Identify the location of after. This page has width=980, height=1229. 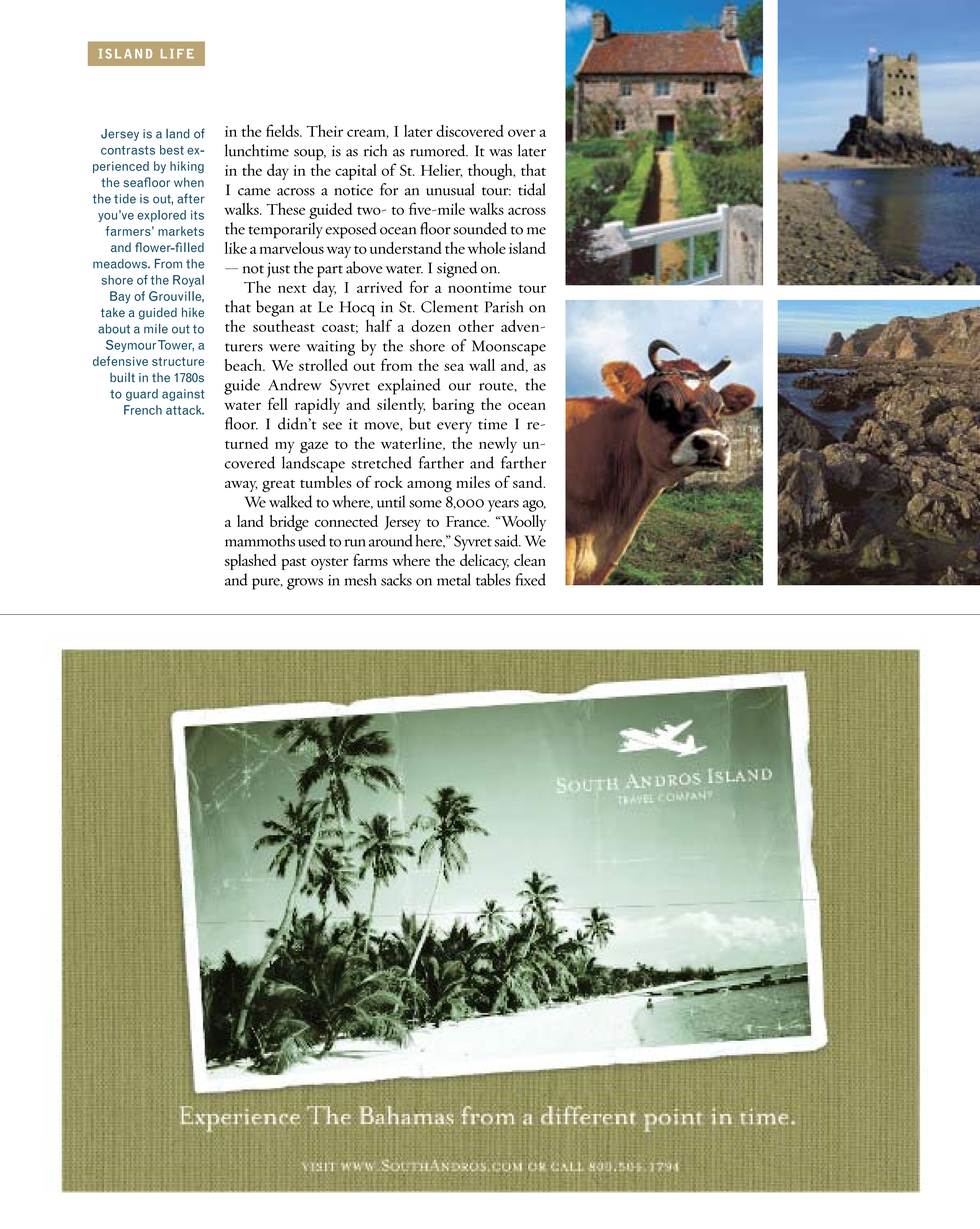
(190, 198).
